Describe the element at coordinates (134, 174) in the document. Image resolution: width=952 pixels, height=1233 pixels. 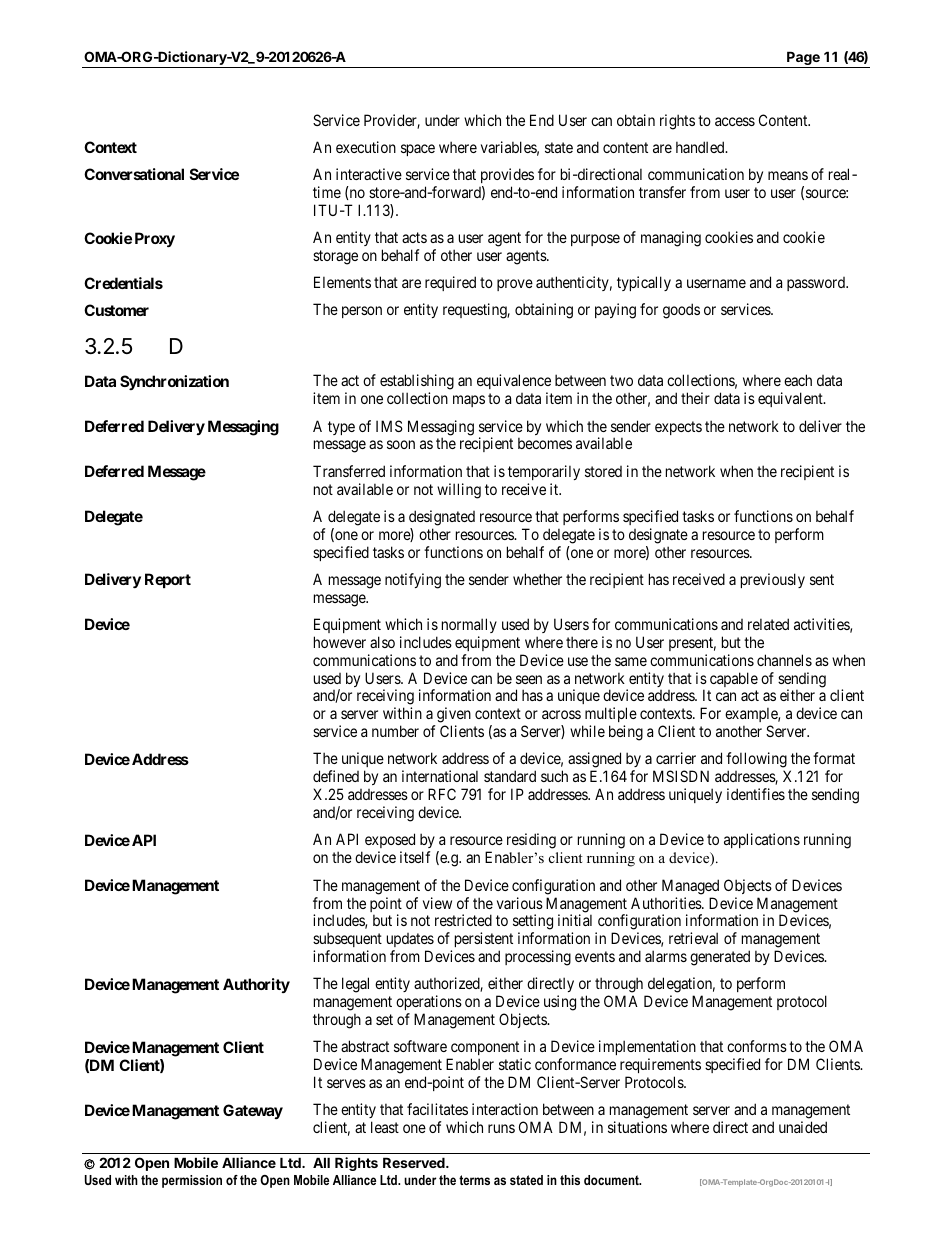
I see `Conversational` at that location.
